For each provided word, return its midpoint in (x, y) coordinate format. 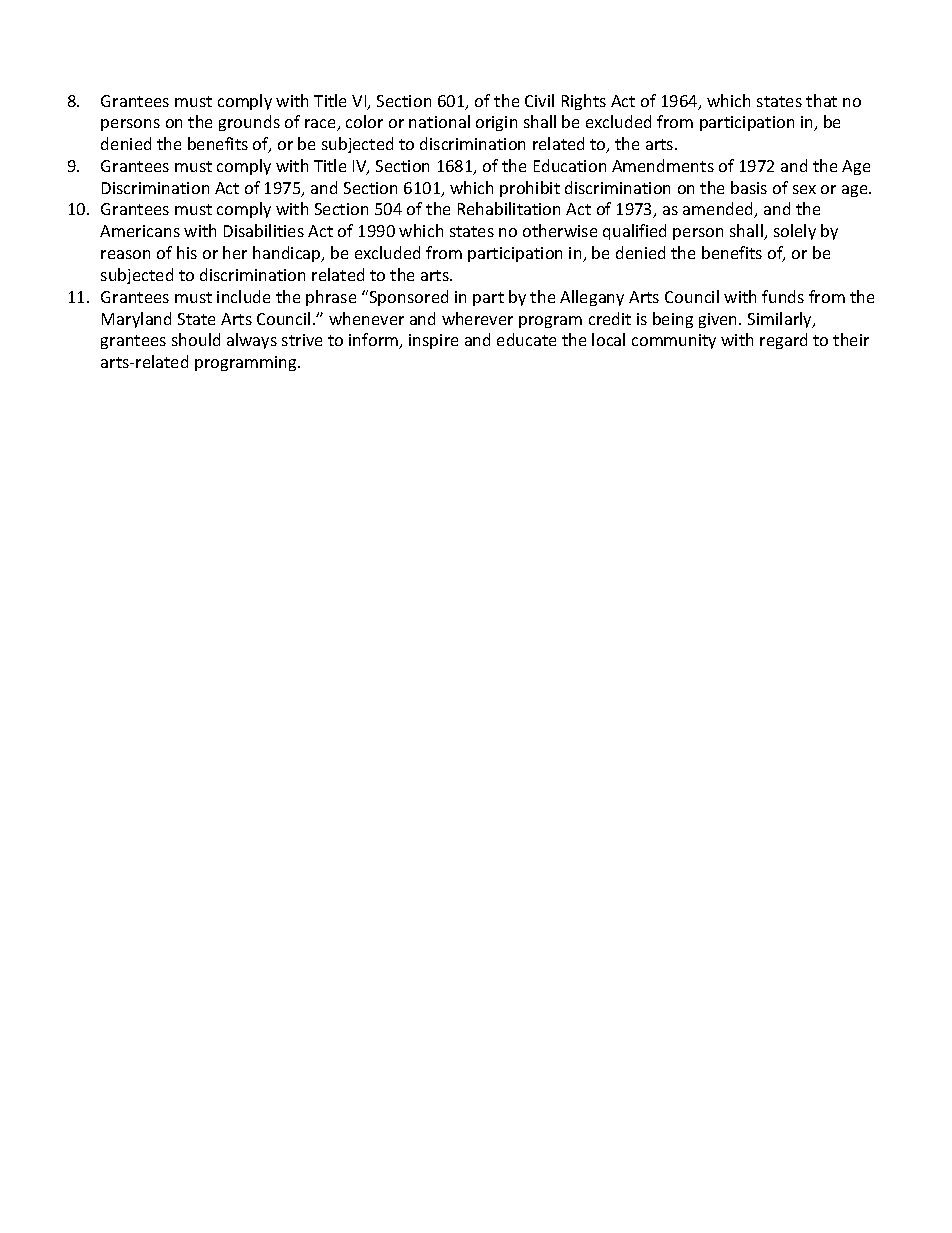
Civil (539, 100)
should (196, 339)
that (821, 100)
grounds (249, 123)
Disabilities (264, 230)
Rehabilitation (509, 208)
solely (795, 232)
